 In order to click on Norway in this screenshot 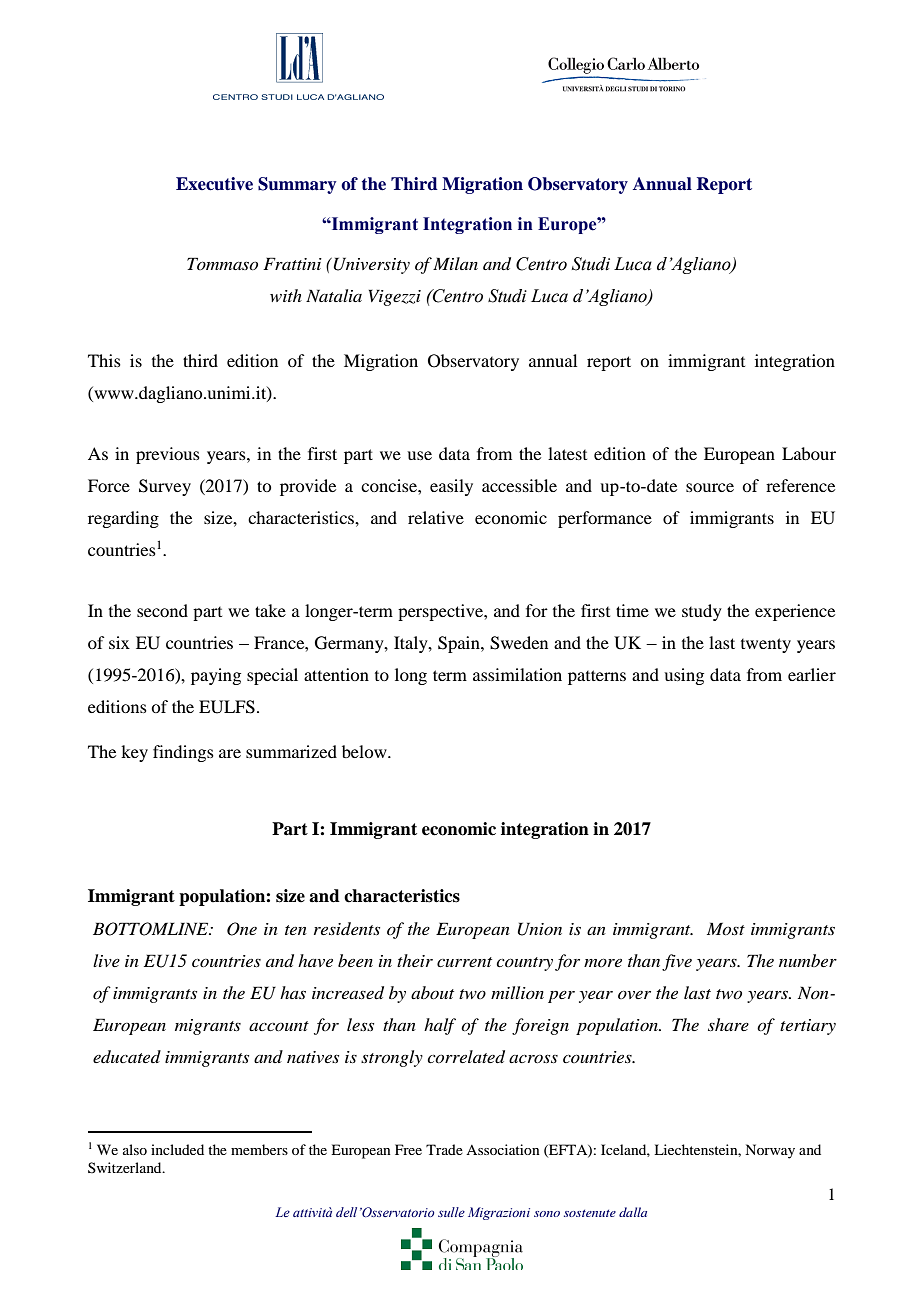, I will do `click(770, 1151)`.
